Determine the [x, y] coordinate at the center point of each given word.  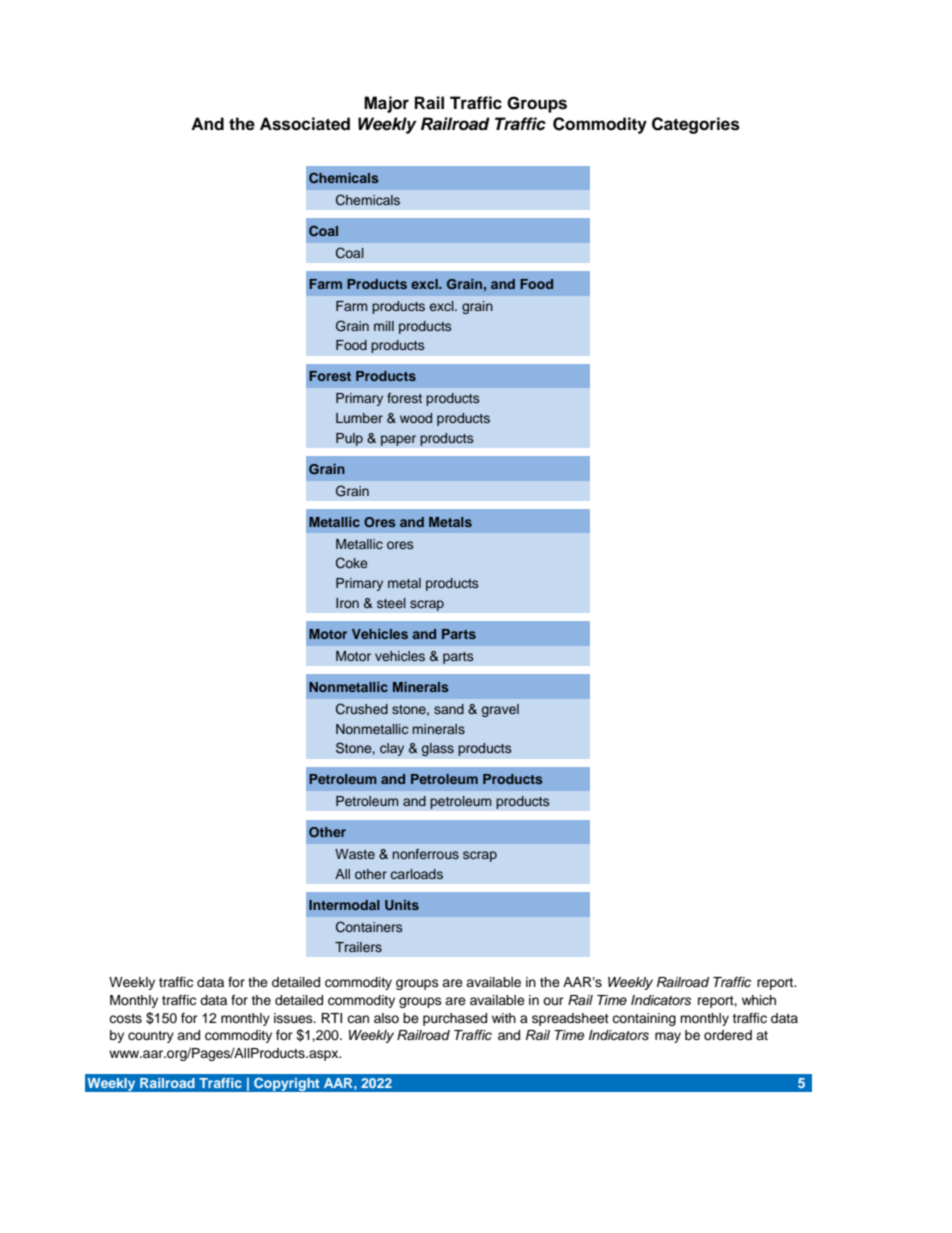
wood [416, 418]
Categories [696, 125]
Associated [305, 124]
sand [449, 709]
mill [384, 326]
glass [437, 749]
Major [386, 104]
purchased [455, 1019]
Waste [355, 854]
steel [391, 603]
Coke [351, 563]
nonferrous [426, 854]
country [151, 1037]
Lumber [359, 418]
